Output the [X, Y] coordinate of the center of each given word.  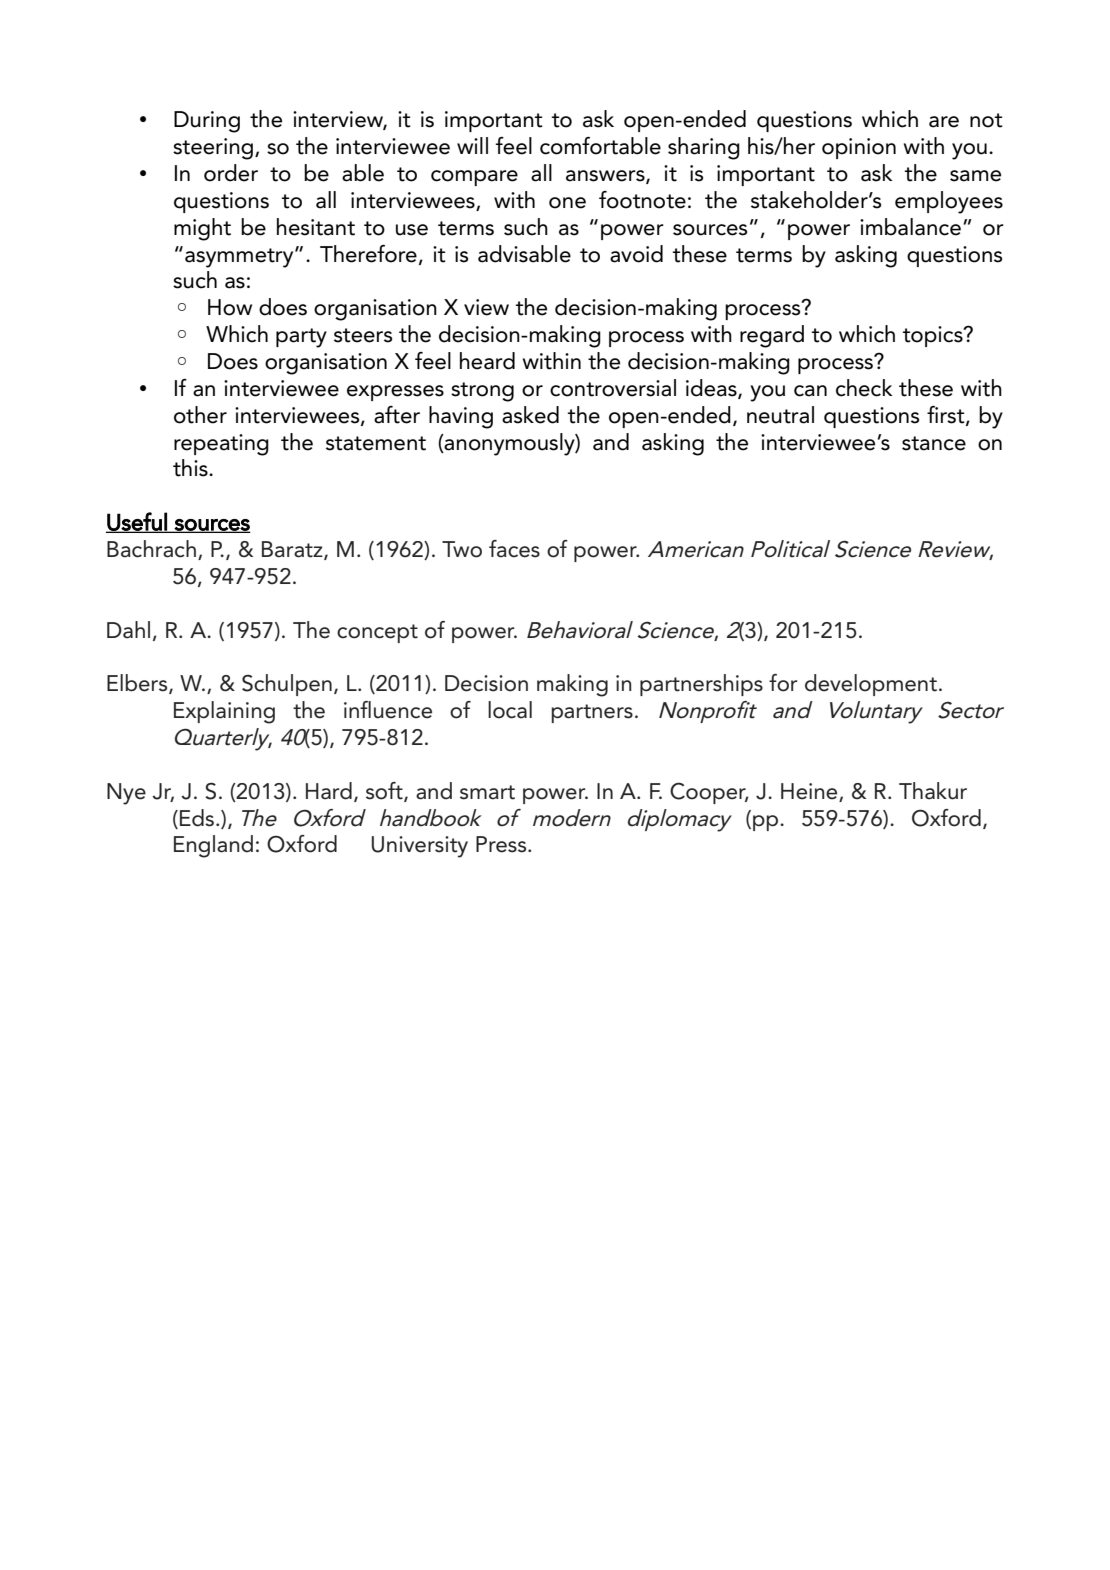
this [191, 468]
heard [487, 361]
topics [934, 336]
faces [514, 549]
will [472, 145]
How [230, 307]
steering [214, 149]
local [510, 710]
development [871, 685]
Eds [197, 818]
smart [487, 792]
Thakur [933, 791]
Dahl [128, 630]
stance [934, 443]
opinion [859, 148]
